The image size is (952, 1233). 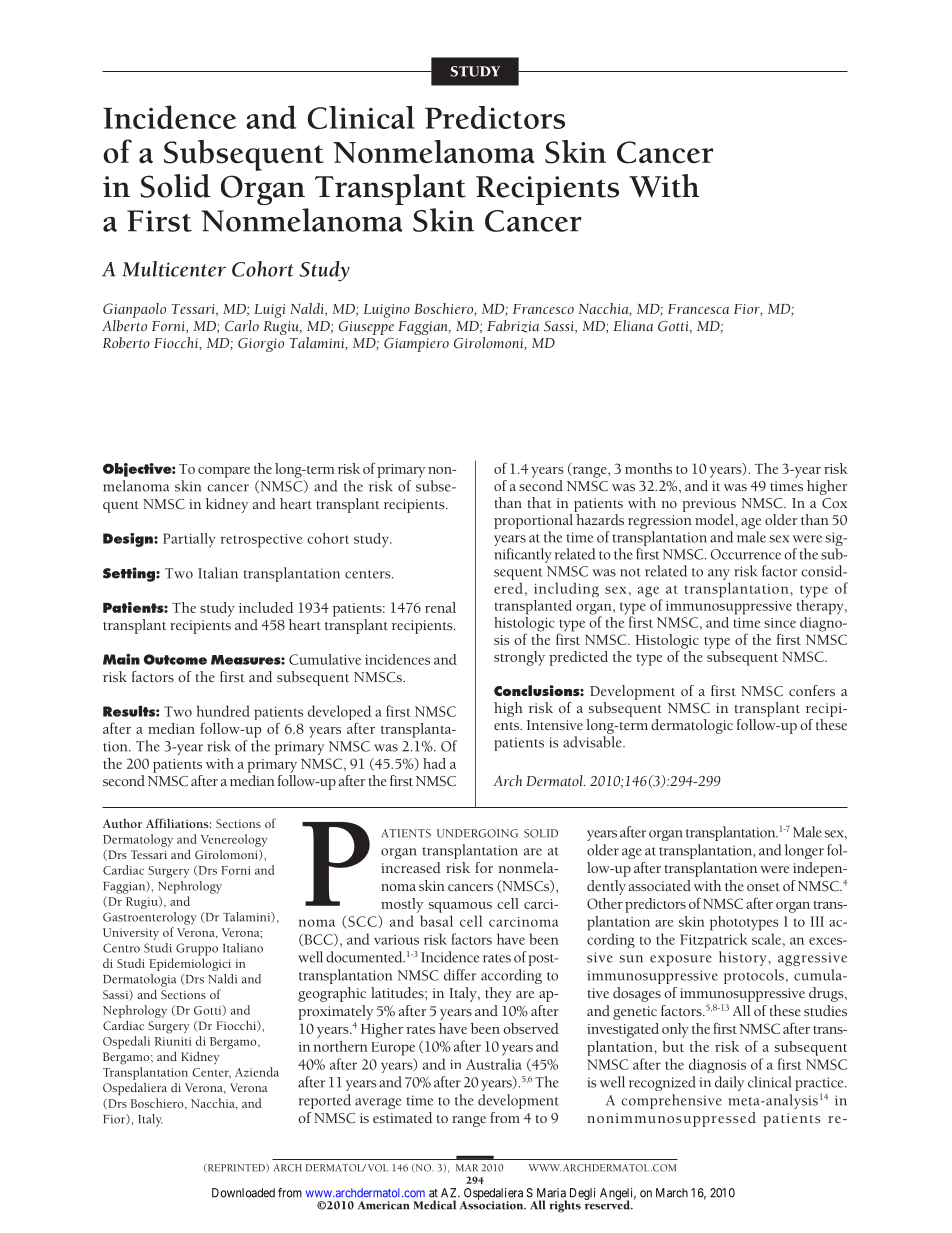 What do you see at coordinates (763, 887) in the image?
I see `onset` at bounding box center [763, 887].
